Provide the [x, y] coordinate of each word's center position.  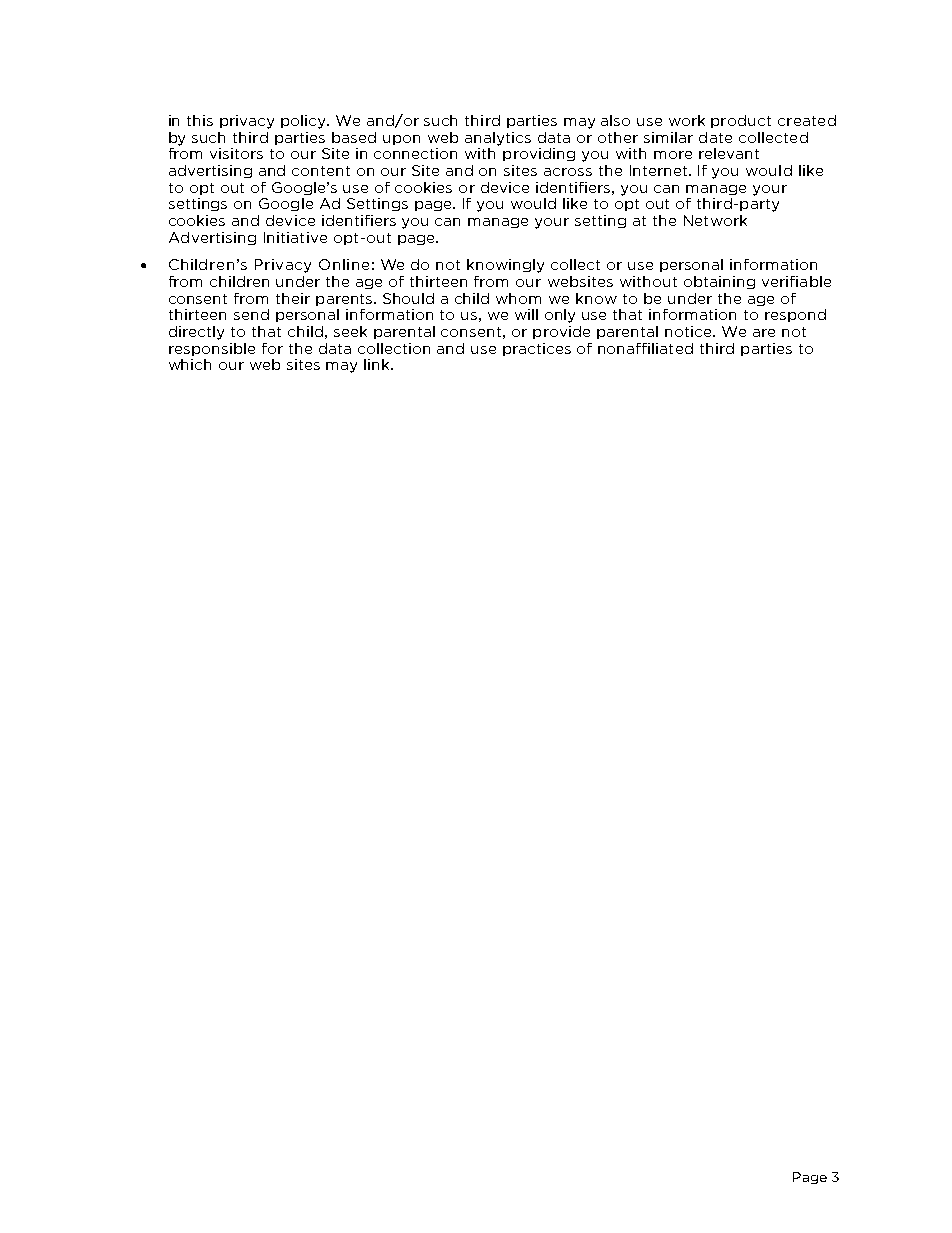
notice [690, 331]
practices [537, 349]
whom [518, 298]
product [741, 121]
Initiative [295, 237]
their [293, 298]
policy [305, 122]
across [568, 172]
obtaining [719, 282]
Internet [660, 170]
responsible [212, 349]
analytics [498, 139]
